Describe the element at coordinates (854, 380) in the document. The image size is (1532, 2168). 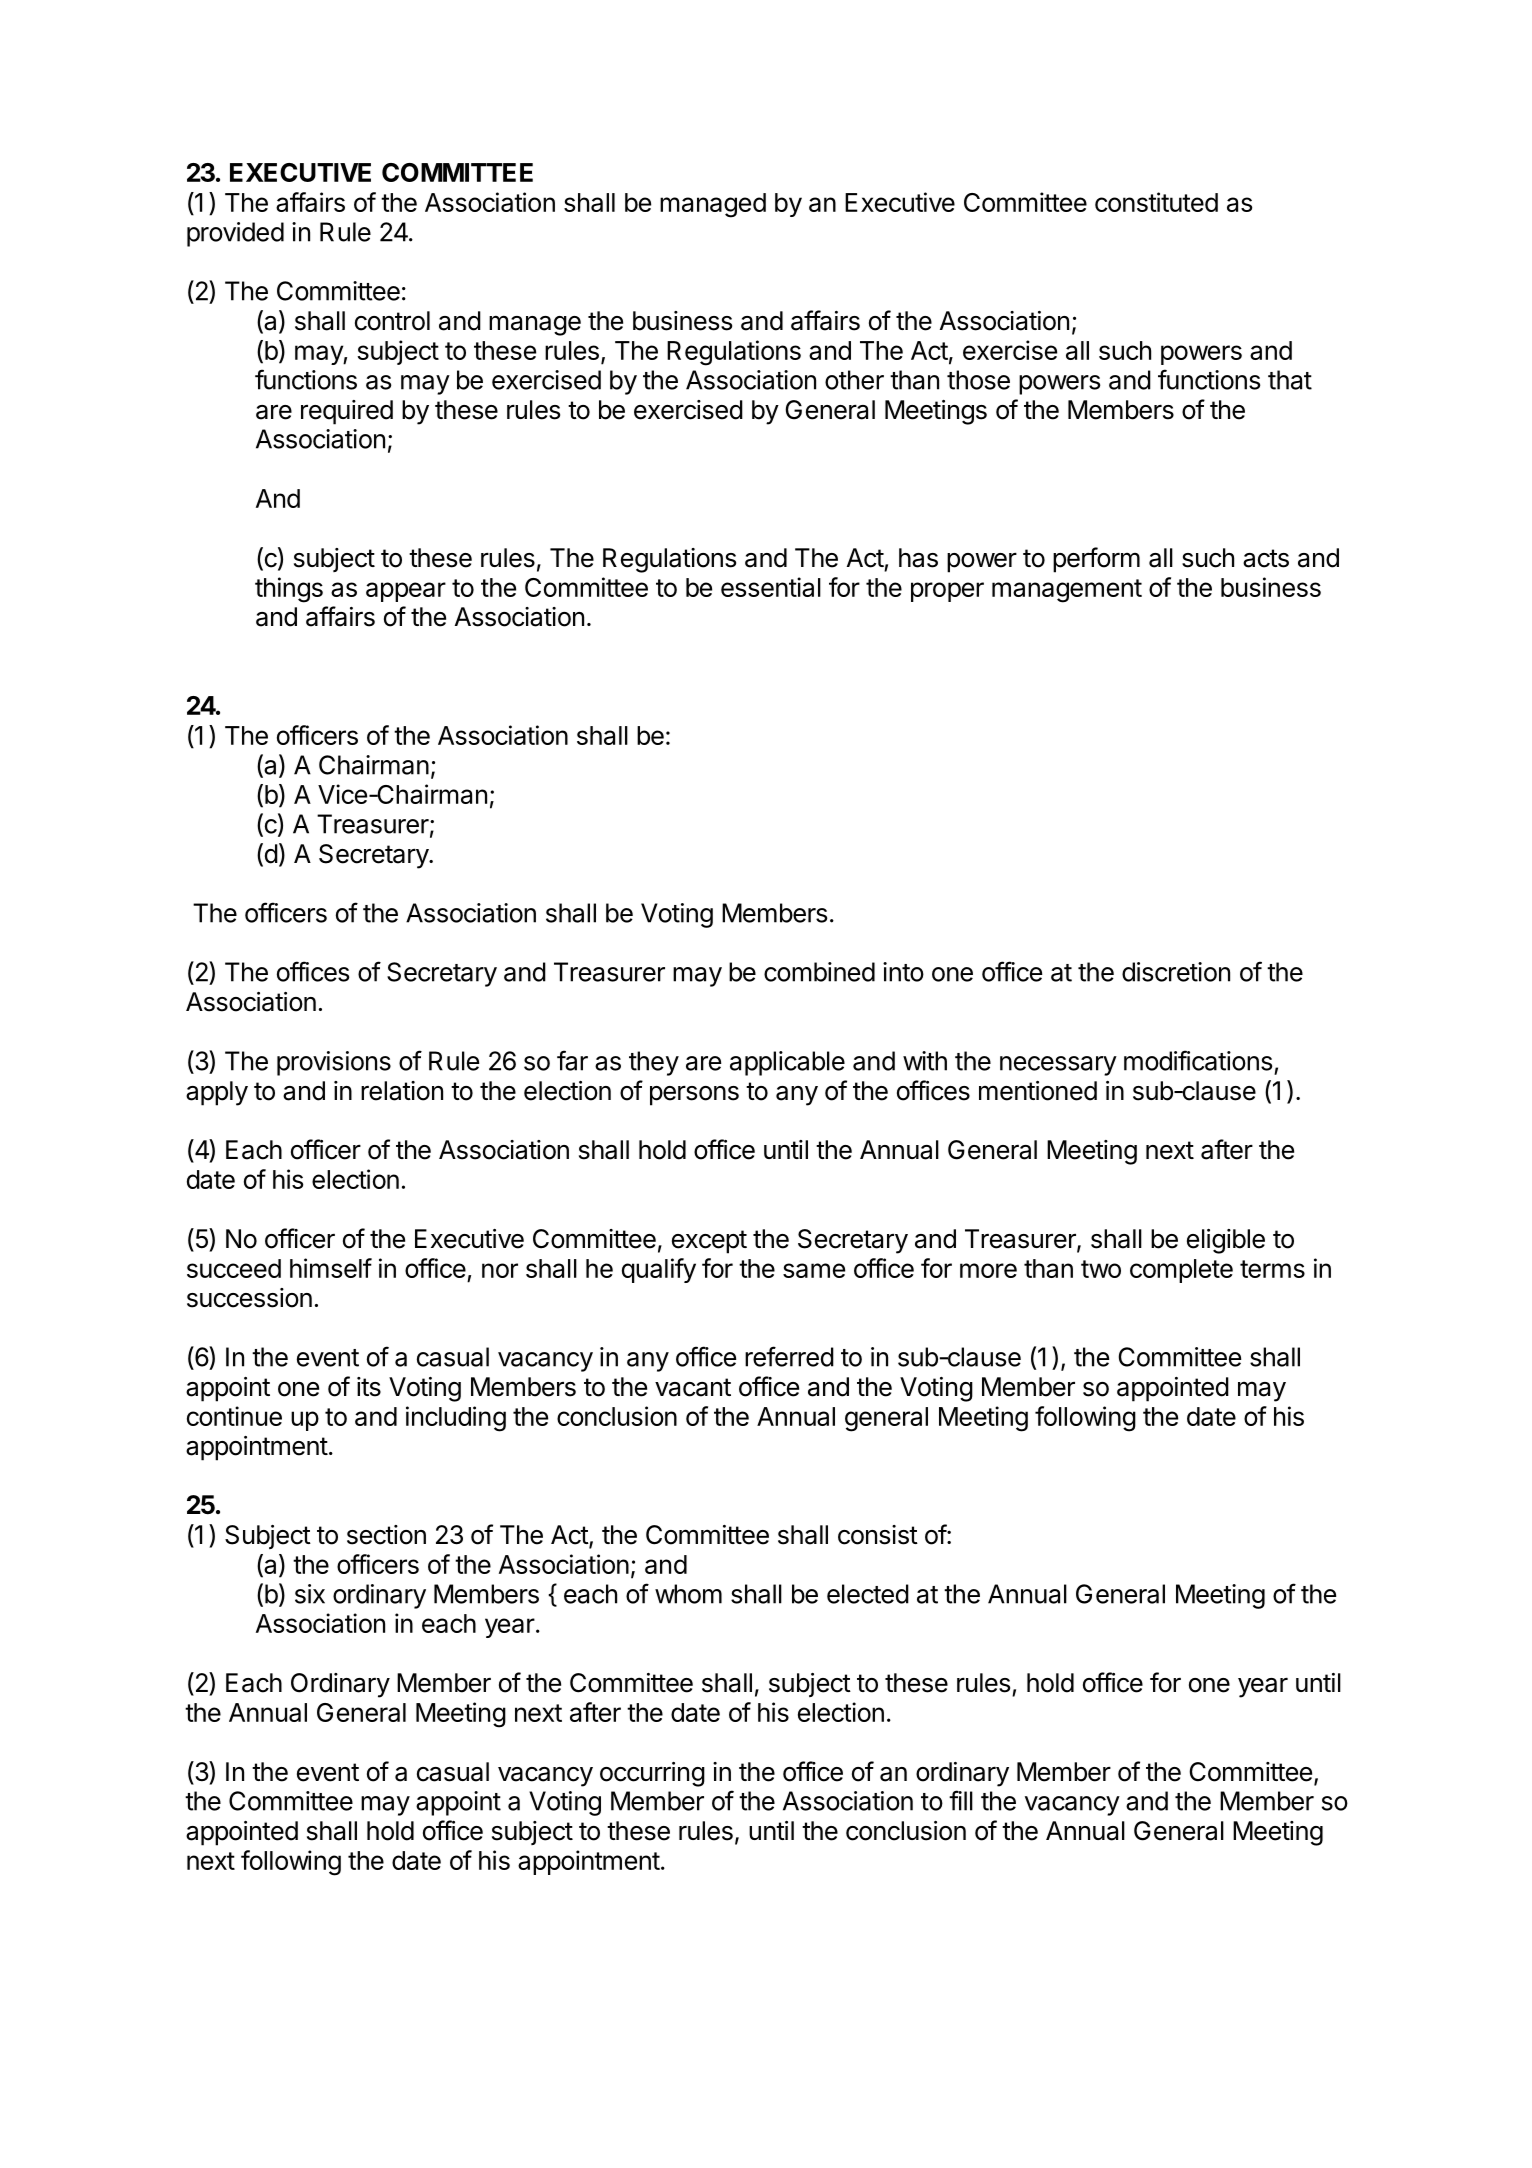
I see `other` at that location.
